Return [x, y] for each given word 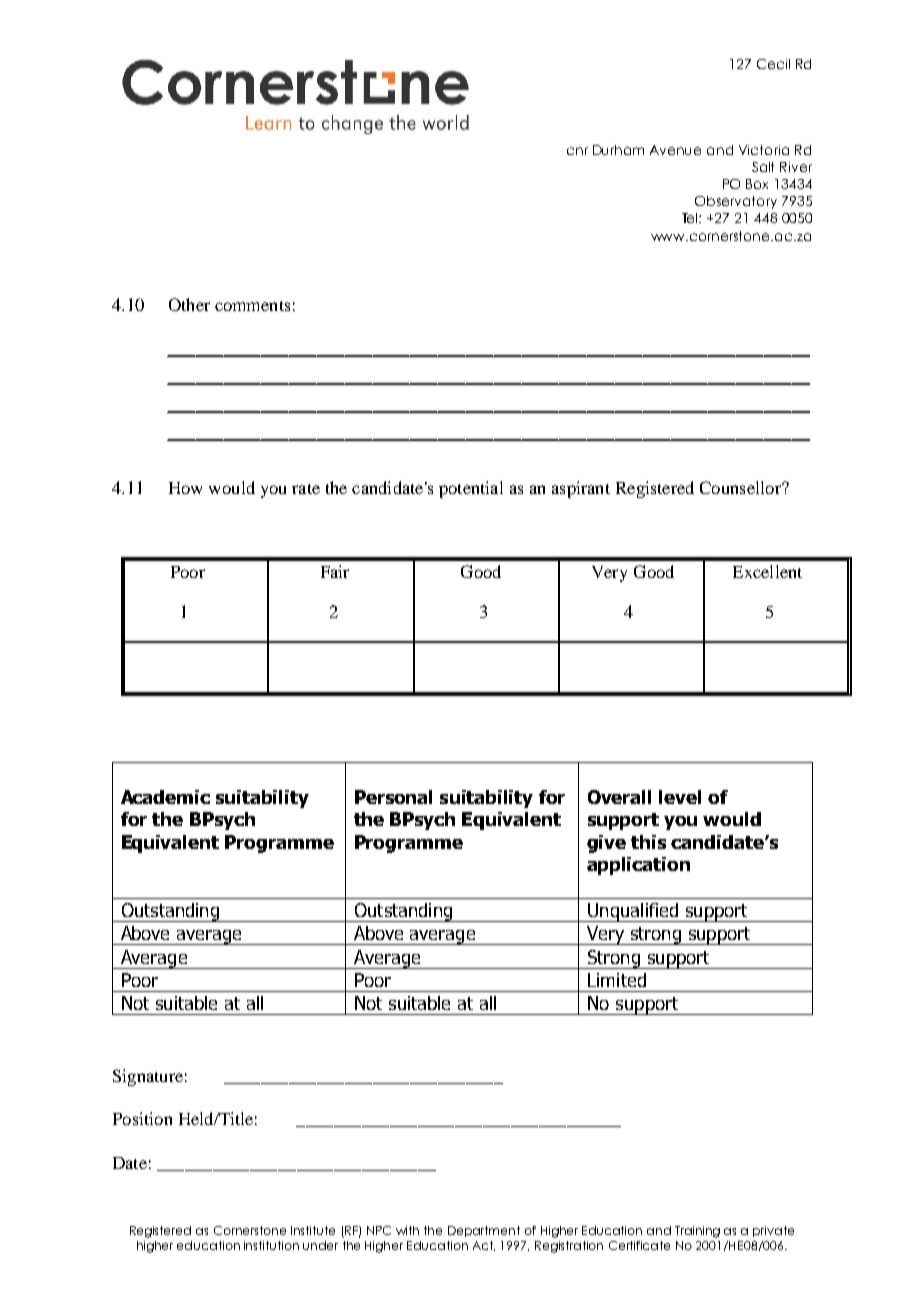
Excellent [767, 571]
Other [189, 304]
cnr [577, 151]
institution [271, 1245]
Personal [393, 797]
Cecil [773, 64]
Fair [335, 571]
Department [484, 1231]
